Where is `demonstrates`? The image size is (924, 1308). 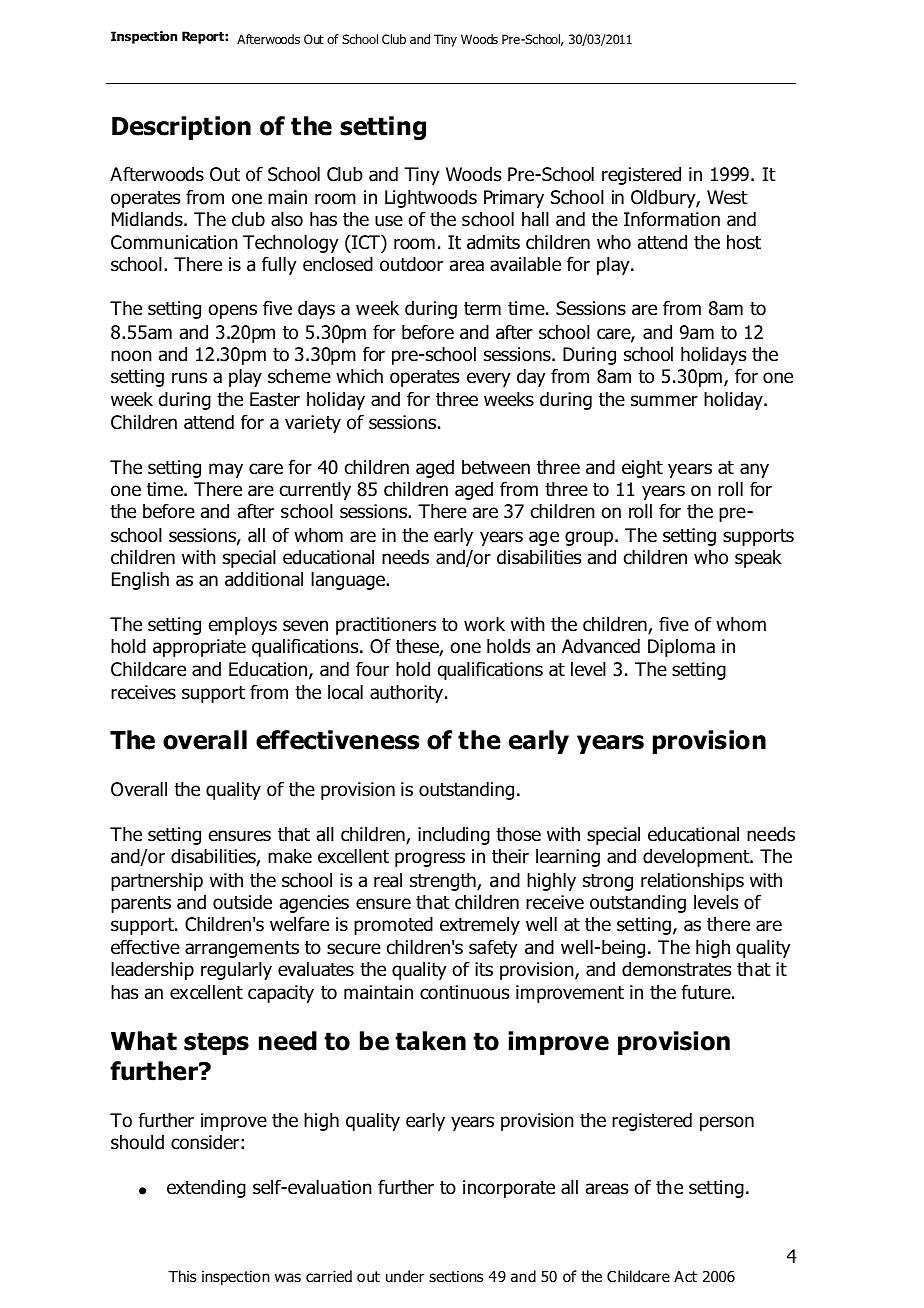
demonstrates is located at coordinates (676, 969).
